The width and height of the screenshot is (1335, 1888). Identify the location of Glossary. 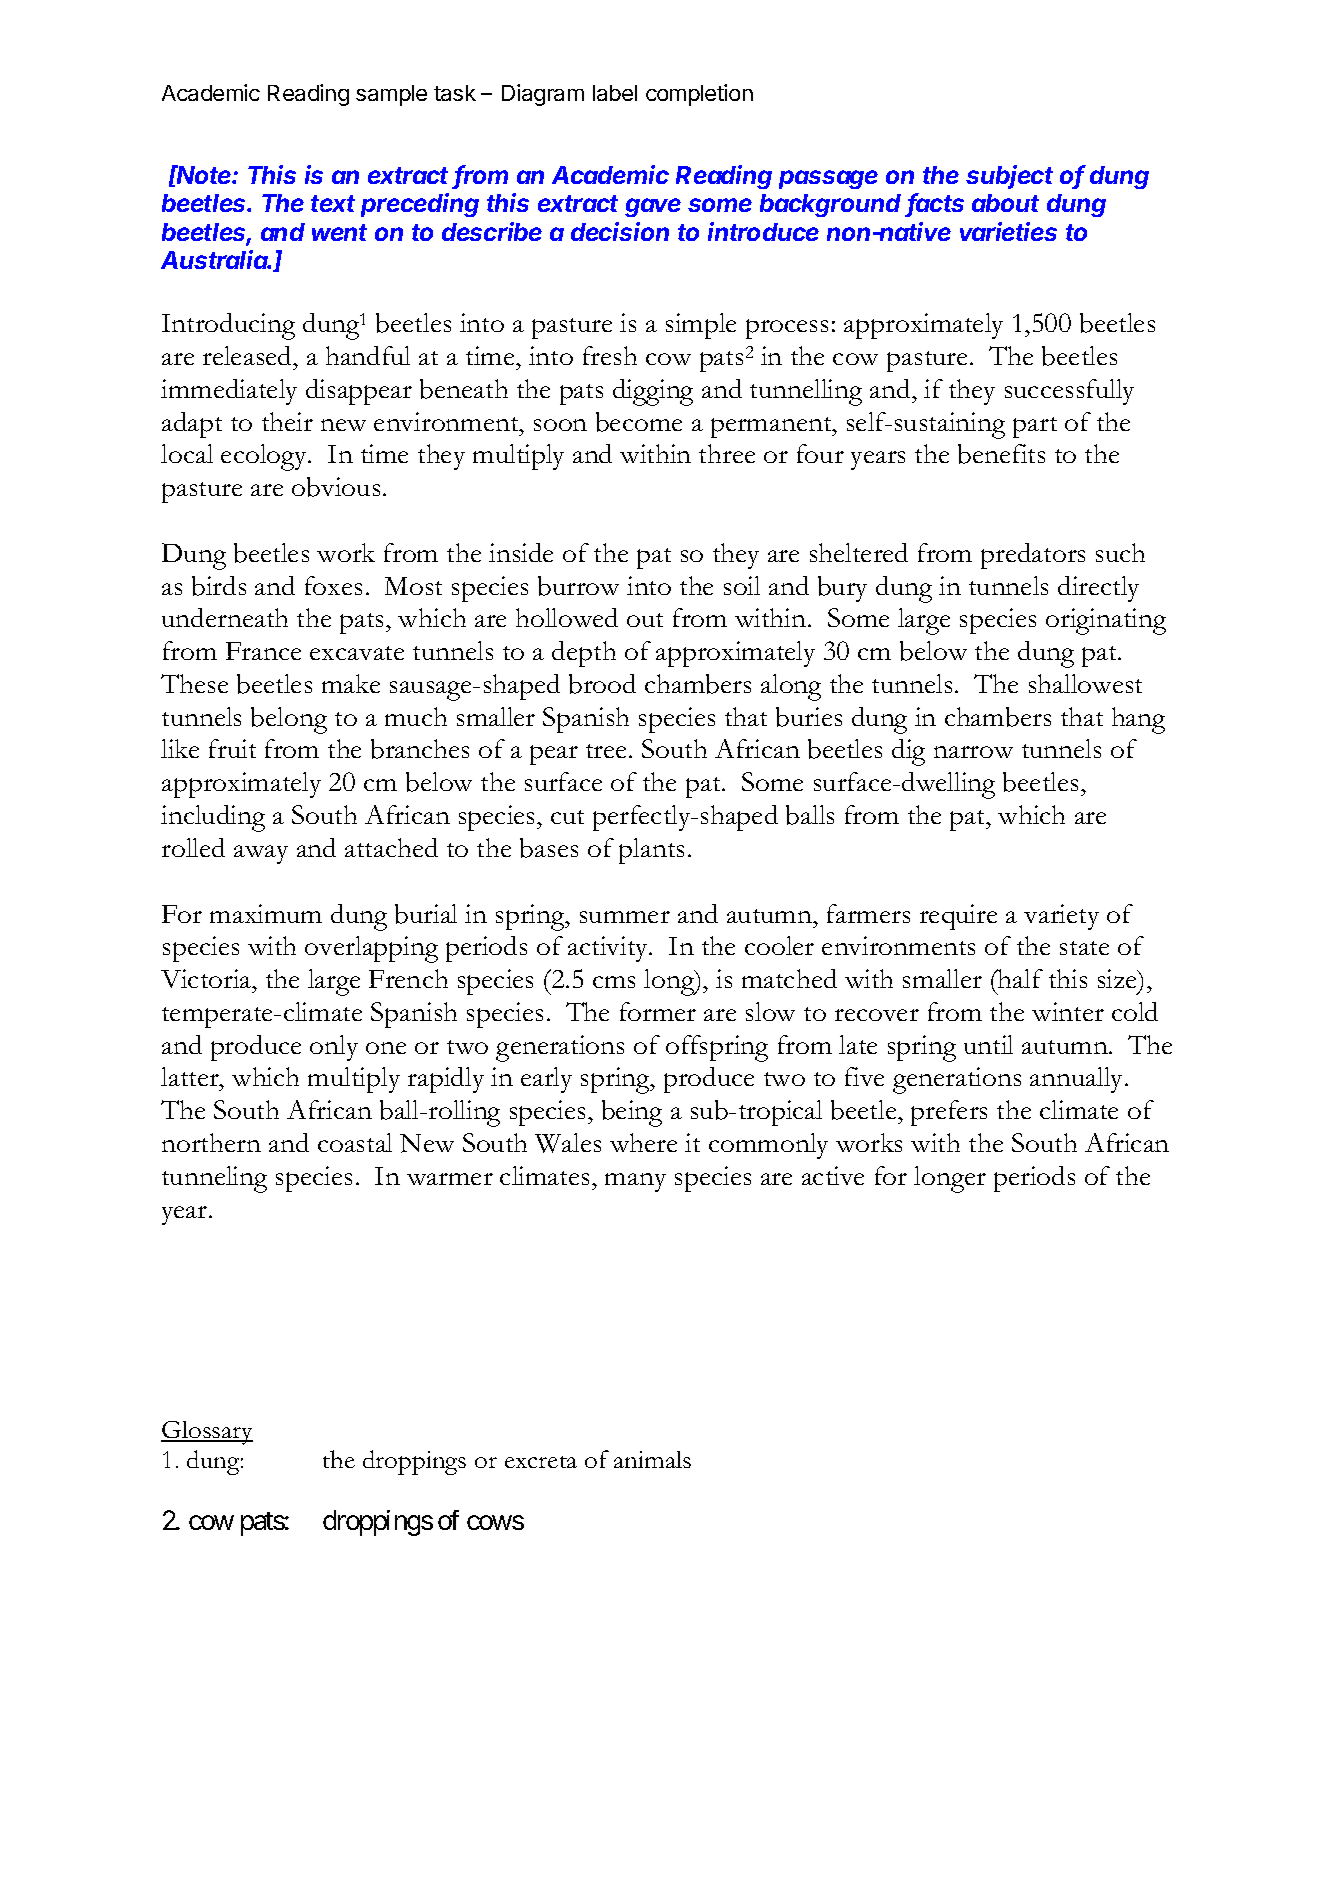
(207, 1433).
